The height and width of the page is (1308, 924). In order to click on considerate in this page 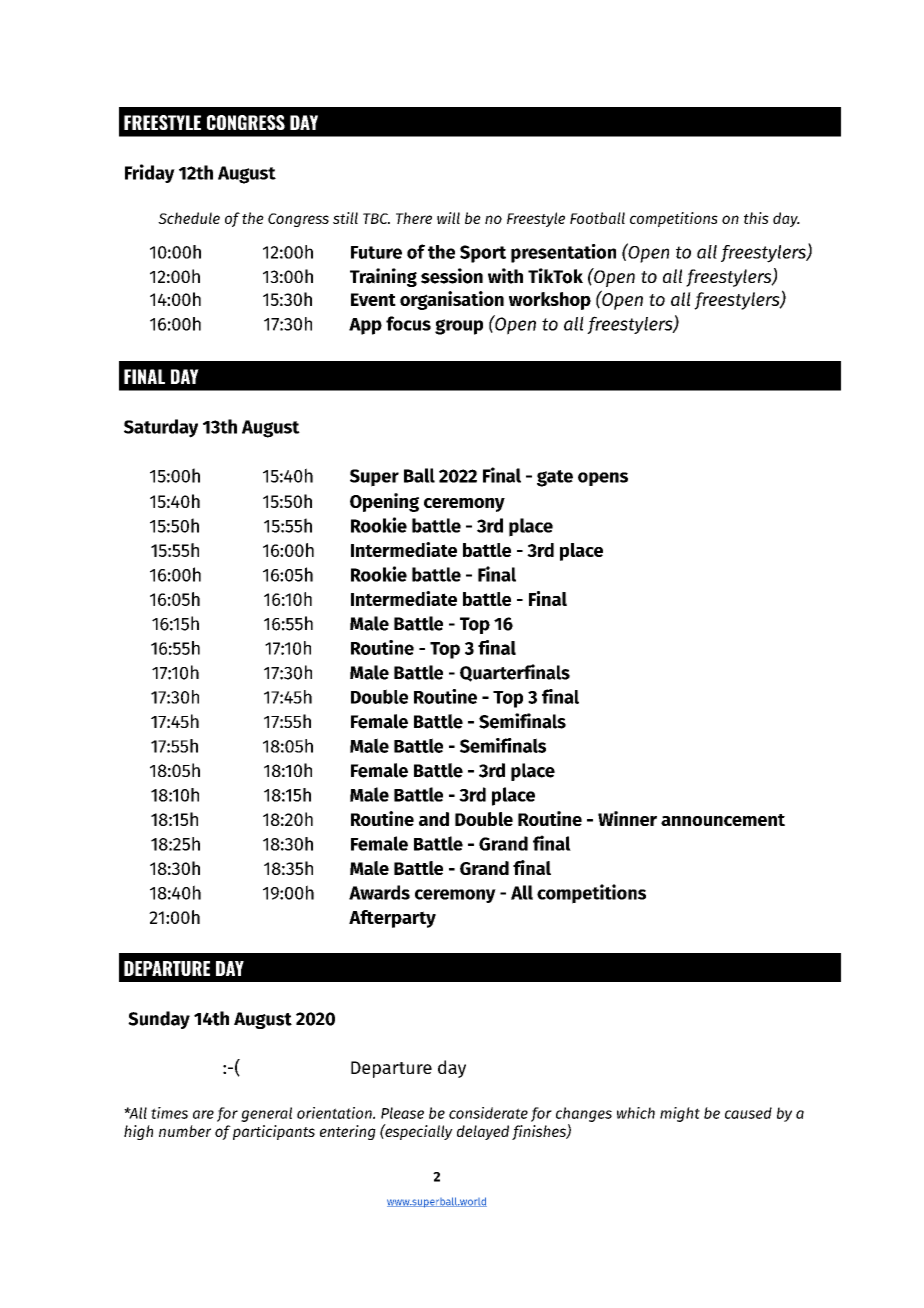, I will do `click(488, 1113)`.
